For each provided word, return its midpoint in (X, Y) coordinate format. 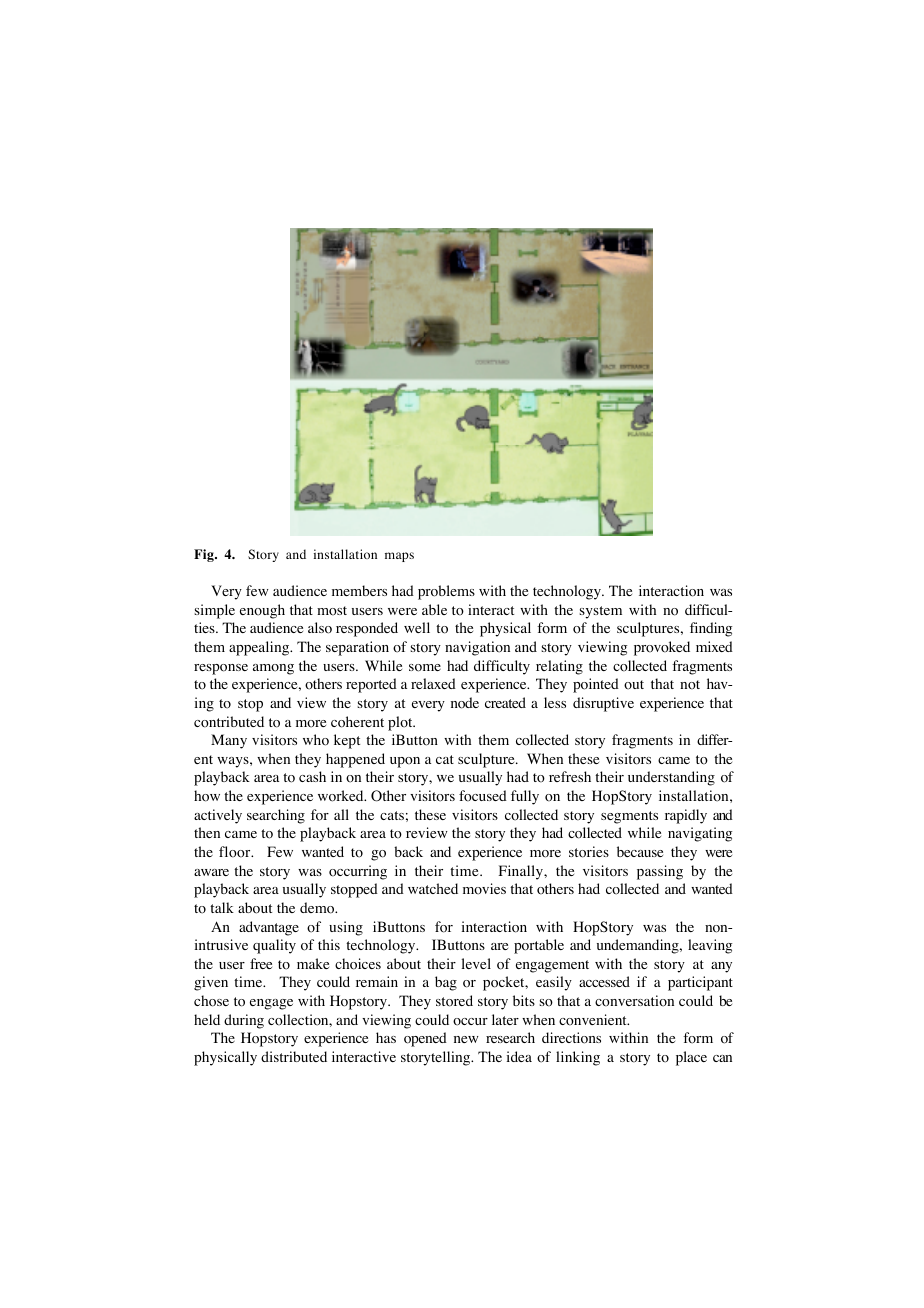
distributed (294, 1056)
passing (660, 872)
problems (446, 592)
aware (211, 872)
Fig (205, 555)
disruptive (603, 704)
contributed (229, 722)
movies (484, 889)
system (600, 612)
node (465, 703)
